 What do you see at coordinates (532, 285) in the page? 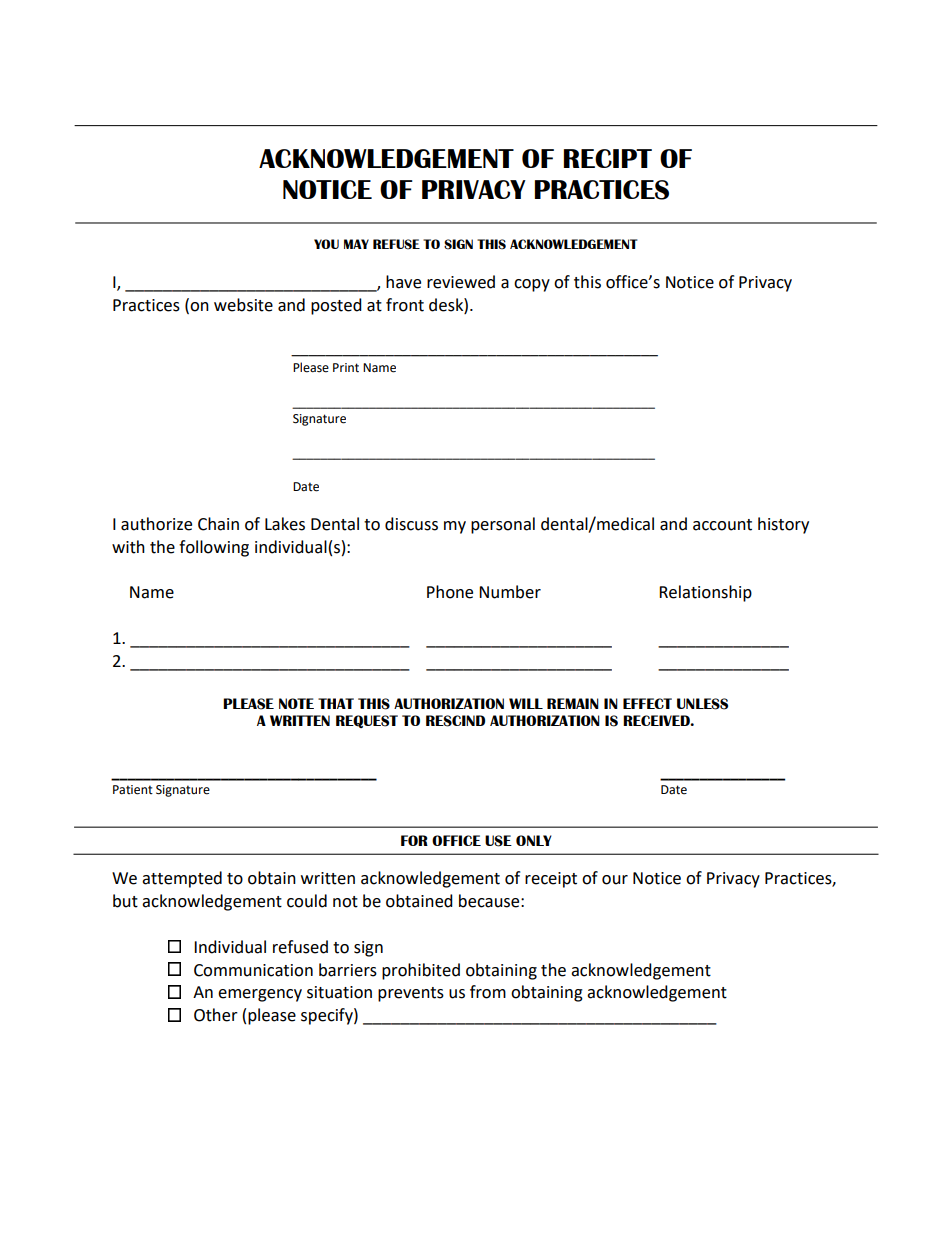
I see `copy` at bounding box center [532, 285].
